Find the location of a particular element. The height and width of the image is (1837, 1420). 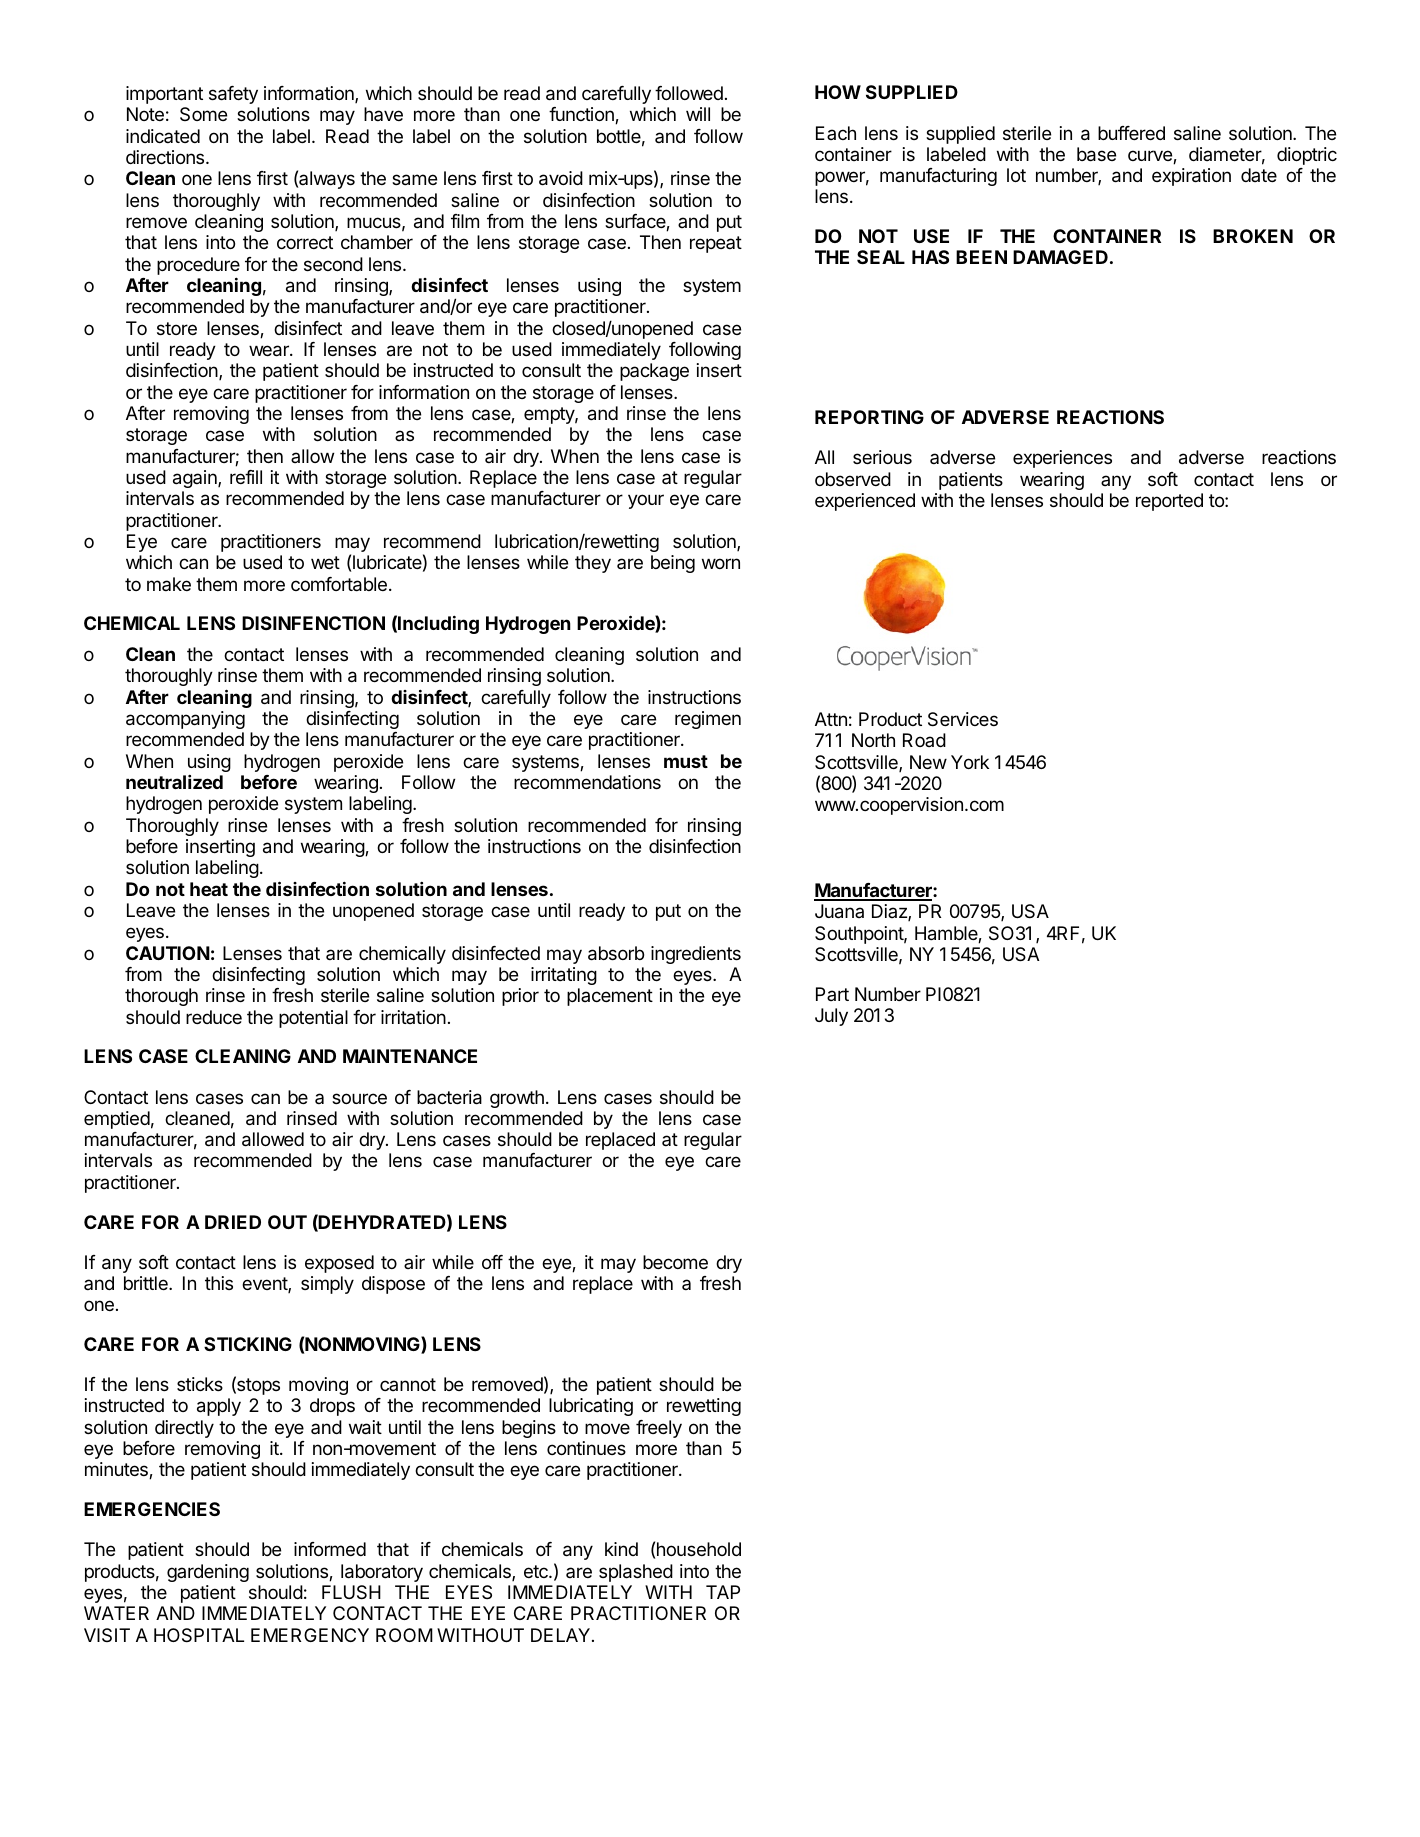

Part is located at coordinates (832, 994).
